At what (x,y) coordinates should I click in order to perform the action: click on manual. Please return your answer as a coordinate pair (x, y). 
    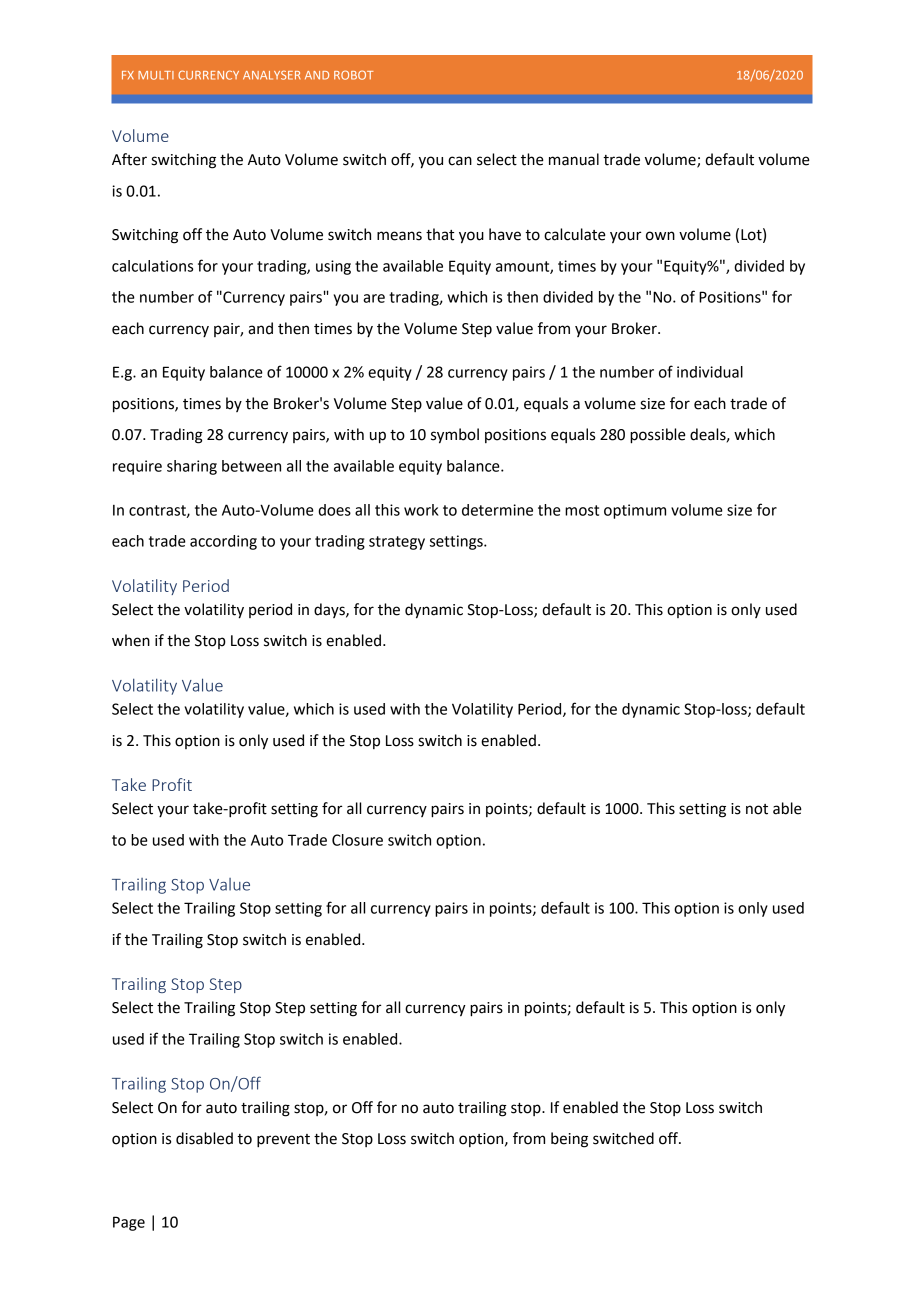
    Looking at the image, I should click on (574, 159).
